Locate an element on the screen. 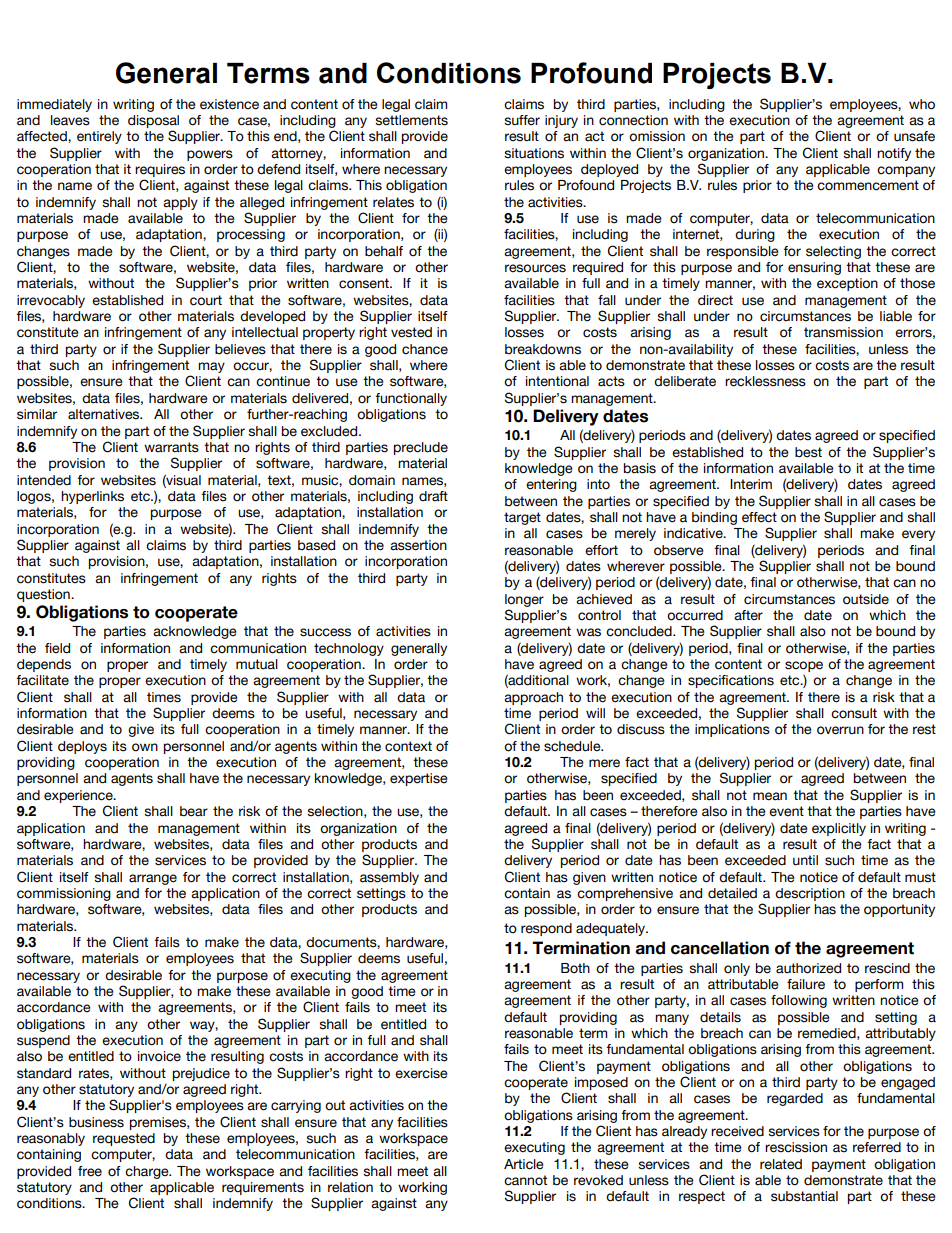 This screenshot has height=1233, width=952. notify is located at coordinates (894, 154).
